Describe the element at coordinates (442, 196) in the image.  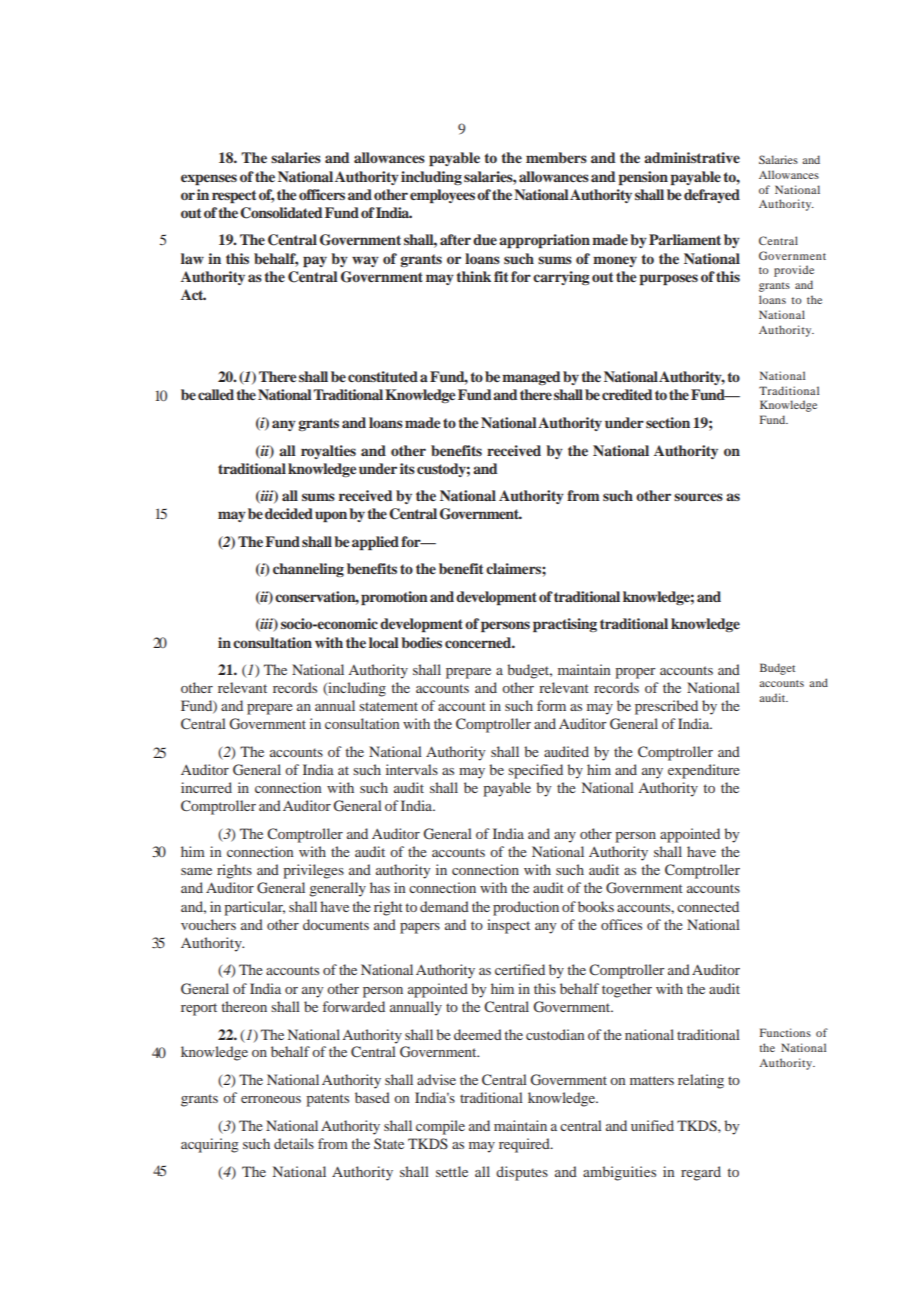
I see `employees` at that location.
